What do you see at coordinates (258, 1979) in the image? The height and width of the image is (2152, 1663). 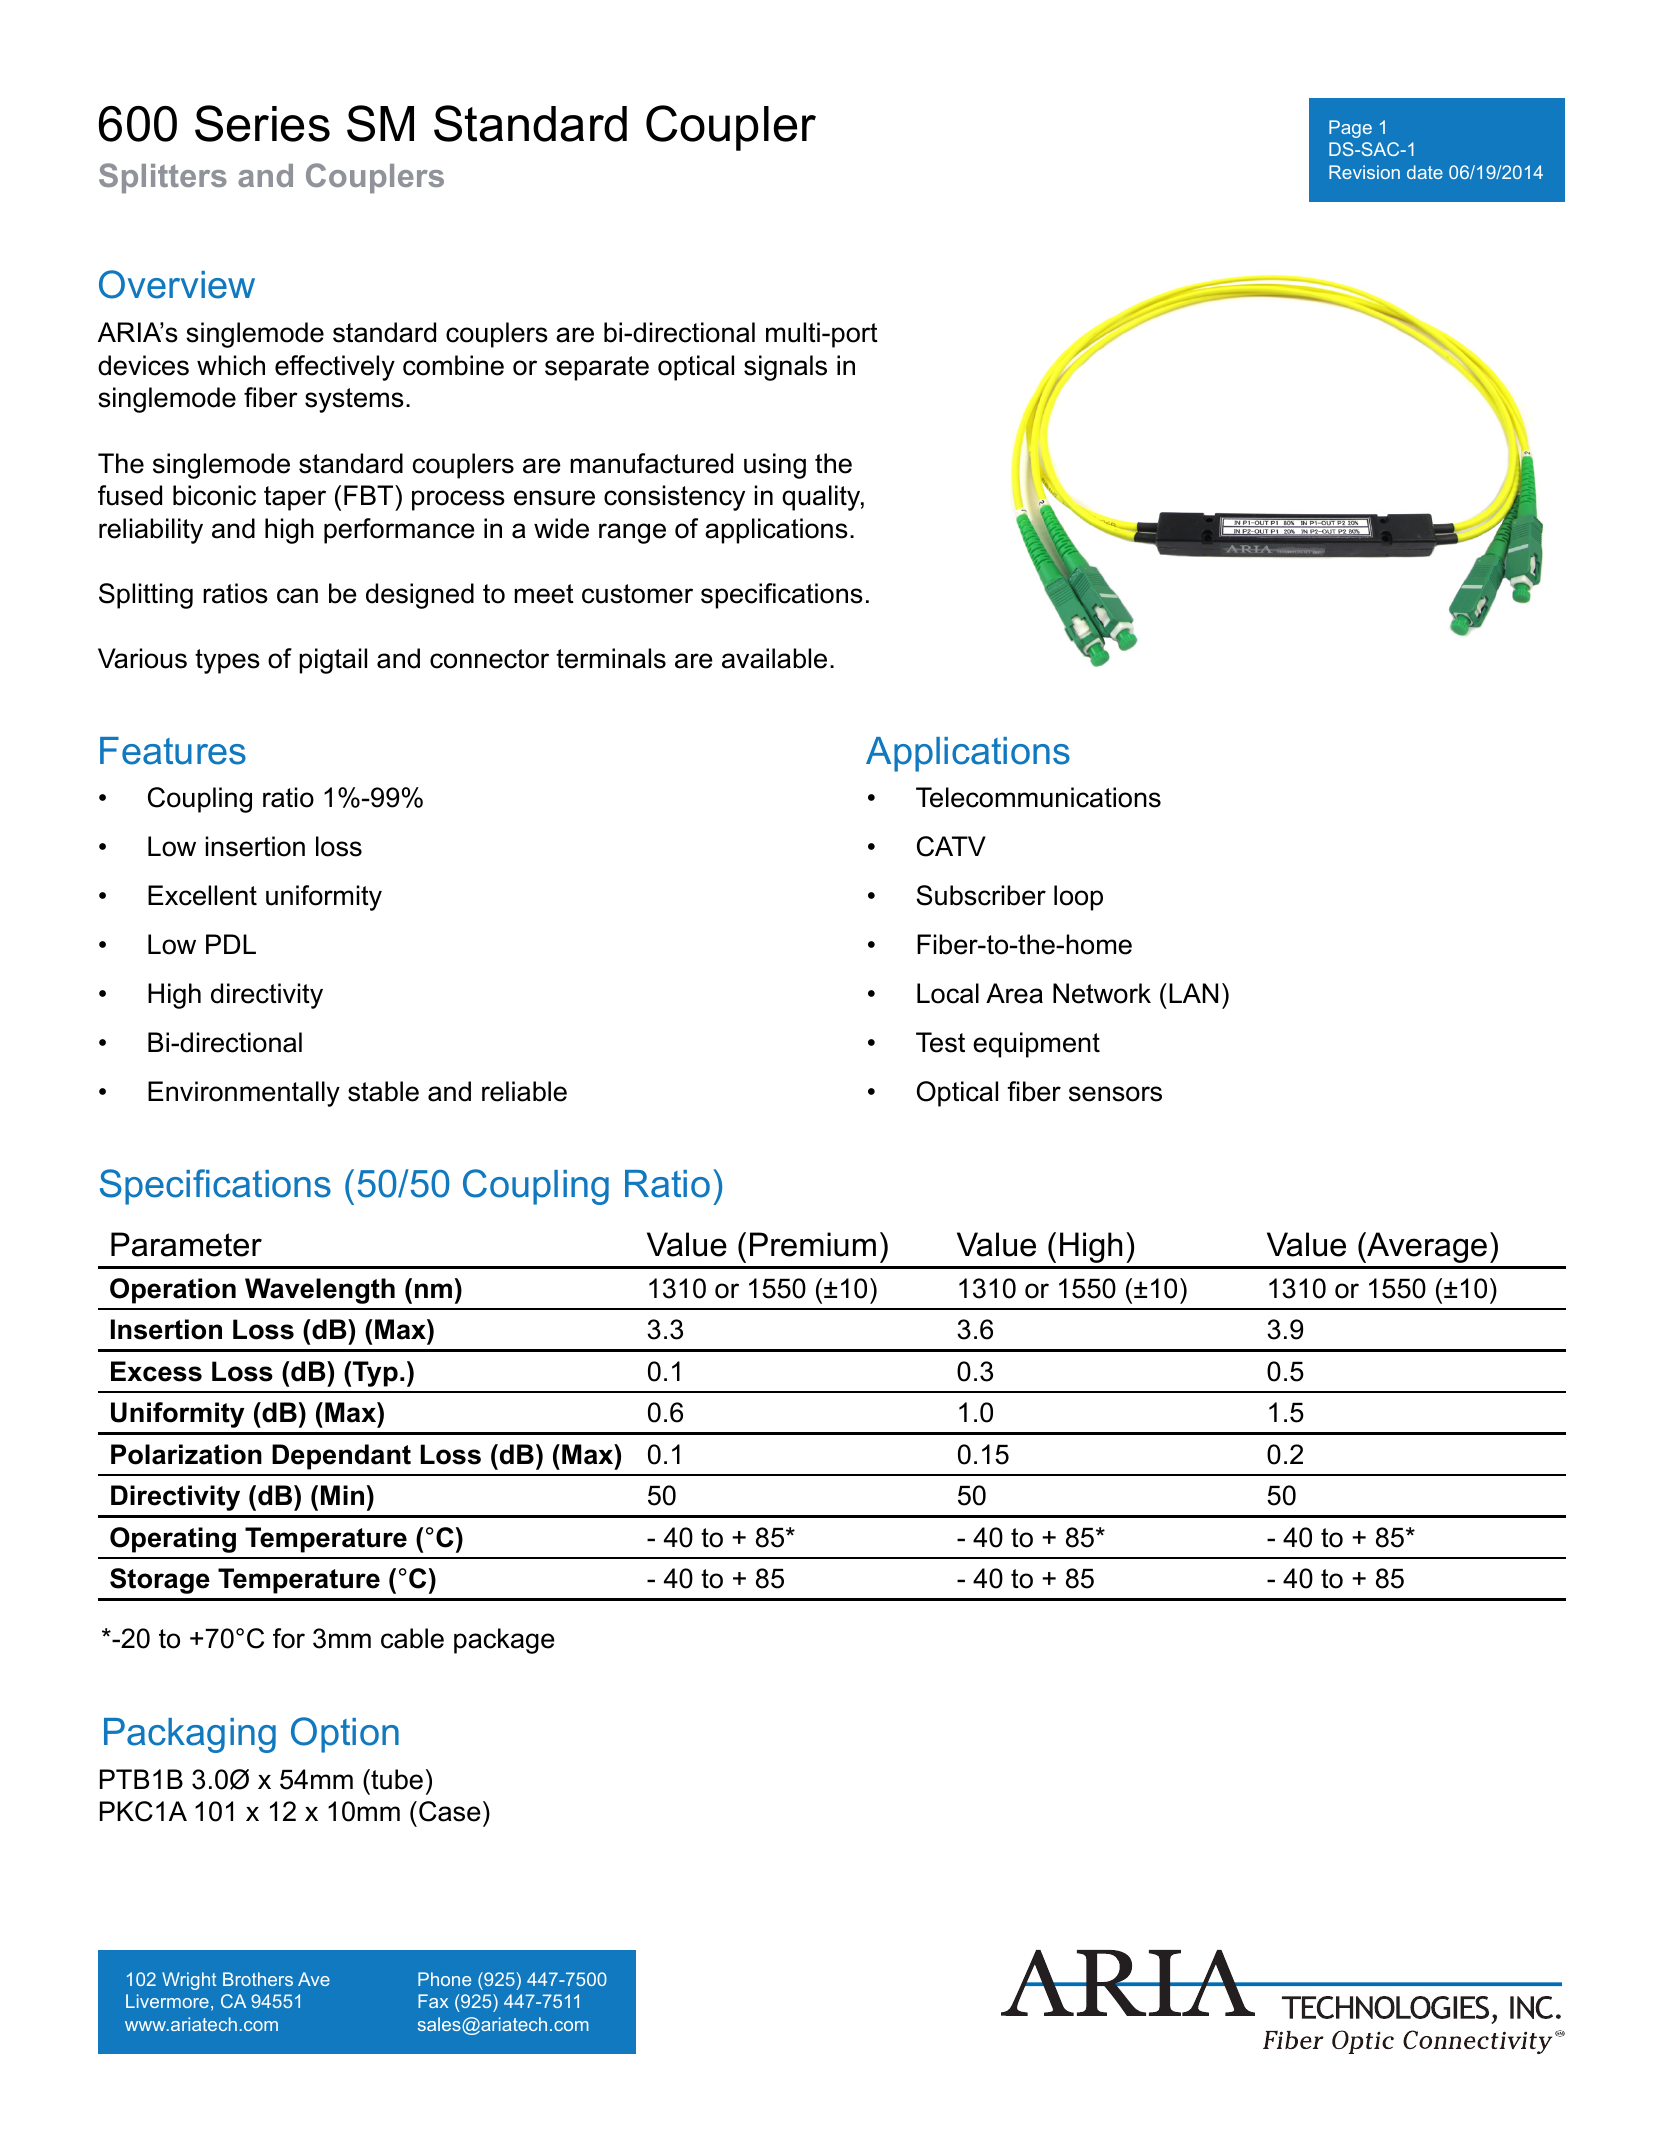 I see `Brothers` at bounding box center [258, 1979].
